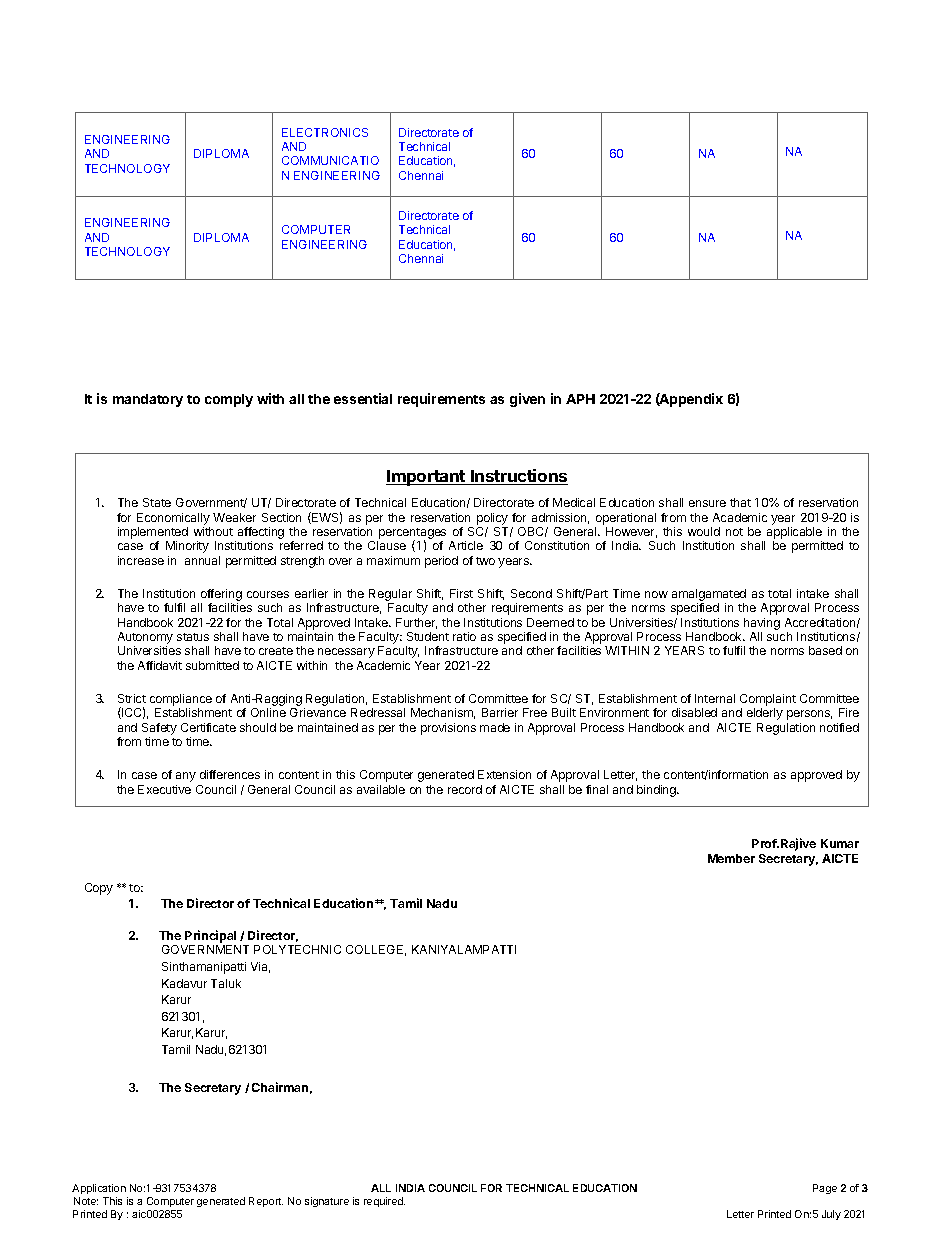 The width and height of the document is (952, 1233). What do you see at coordinates (210, 938) in the document?
I see `Principal` at bounding box center [210, 938].
